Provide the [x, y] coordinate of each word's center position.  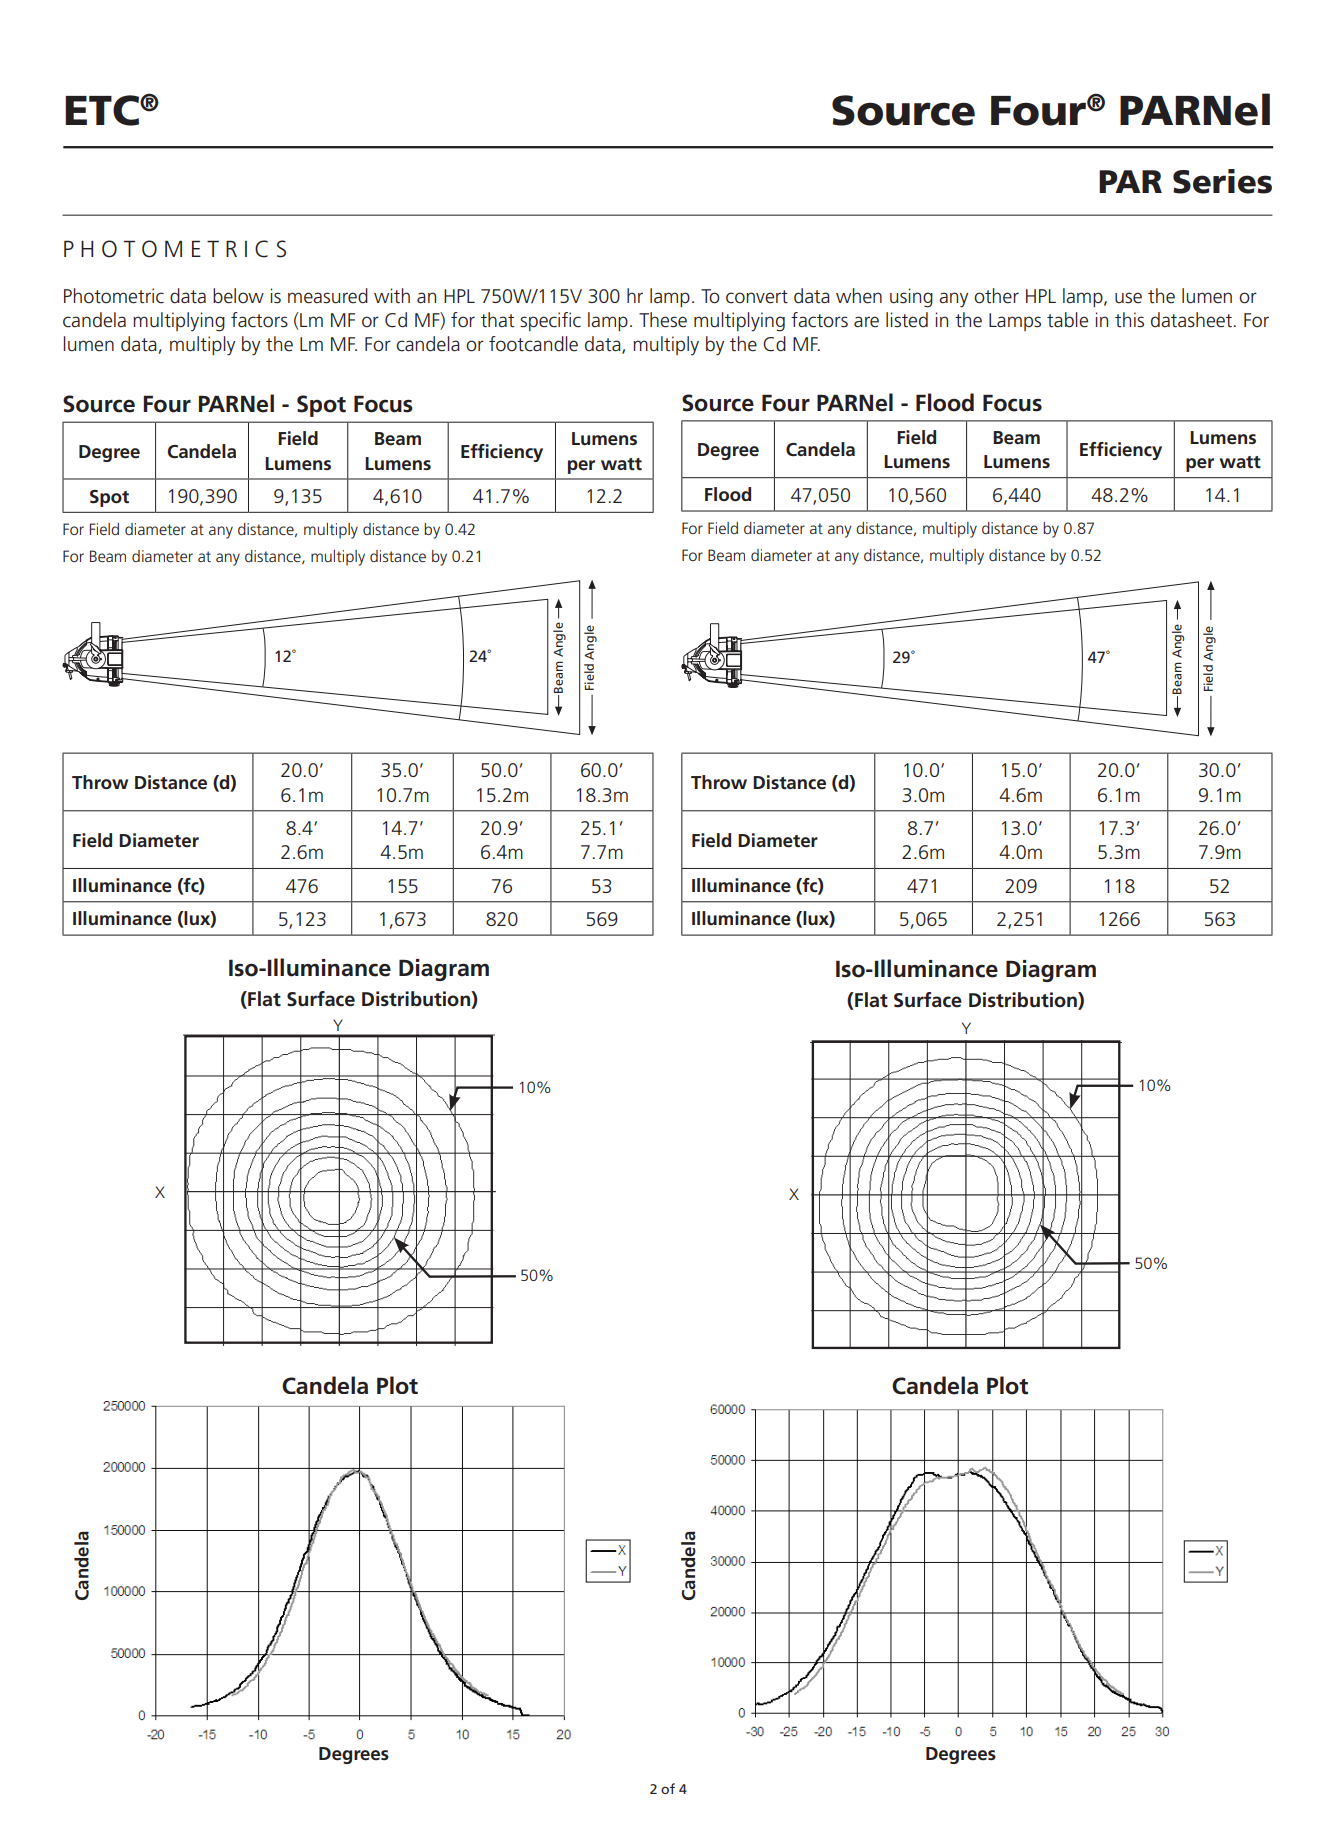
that [498, 320]
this [1129, 320]
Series [1222, 181]
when [859, 296]
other [996, 296]
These [663, 320]
